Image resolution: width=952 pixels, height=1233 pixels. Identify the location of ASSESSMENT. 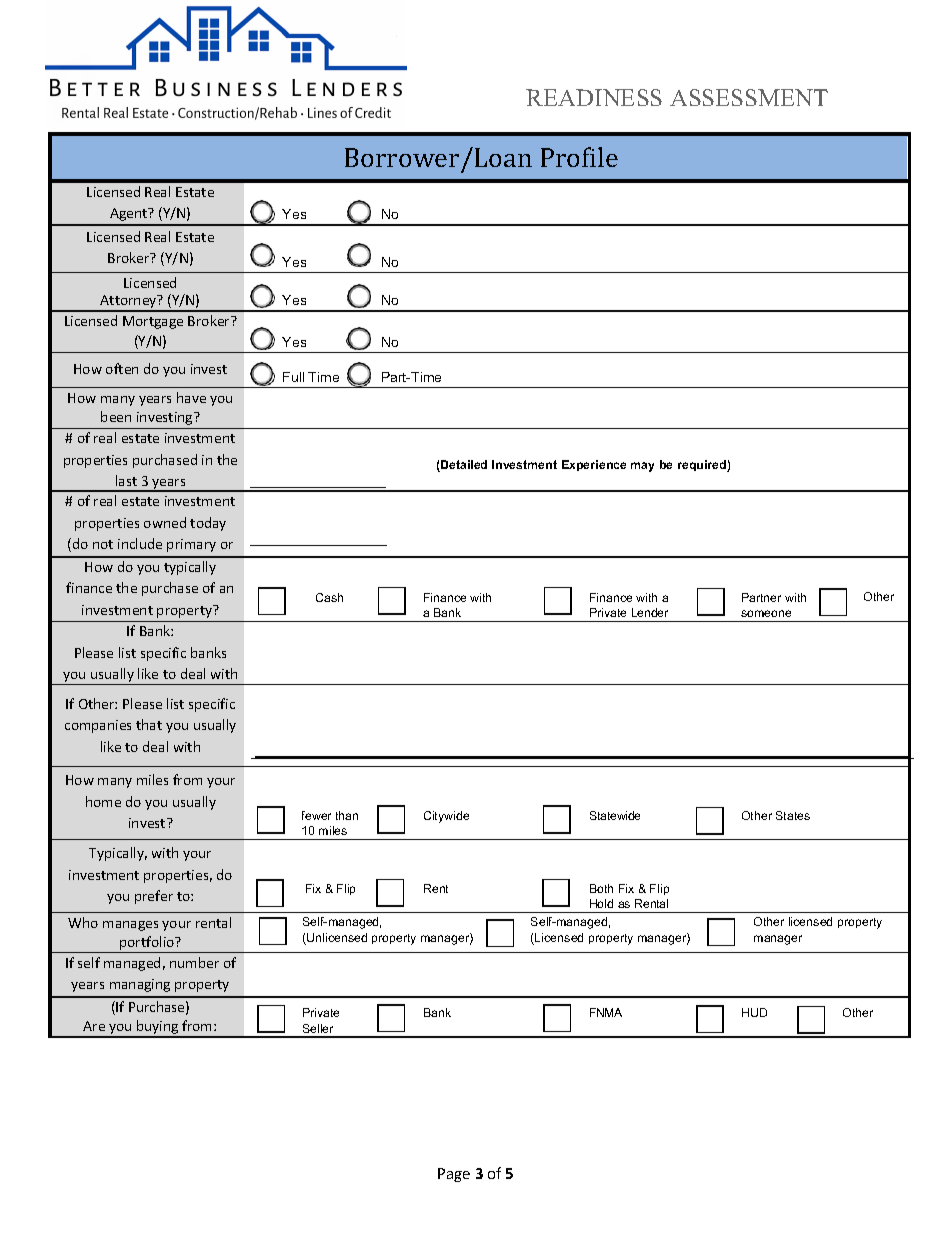
(749, 97).
